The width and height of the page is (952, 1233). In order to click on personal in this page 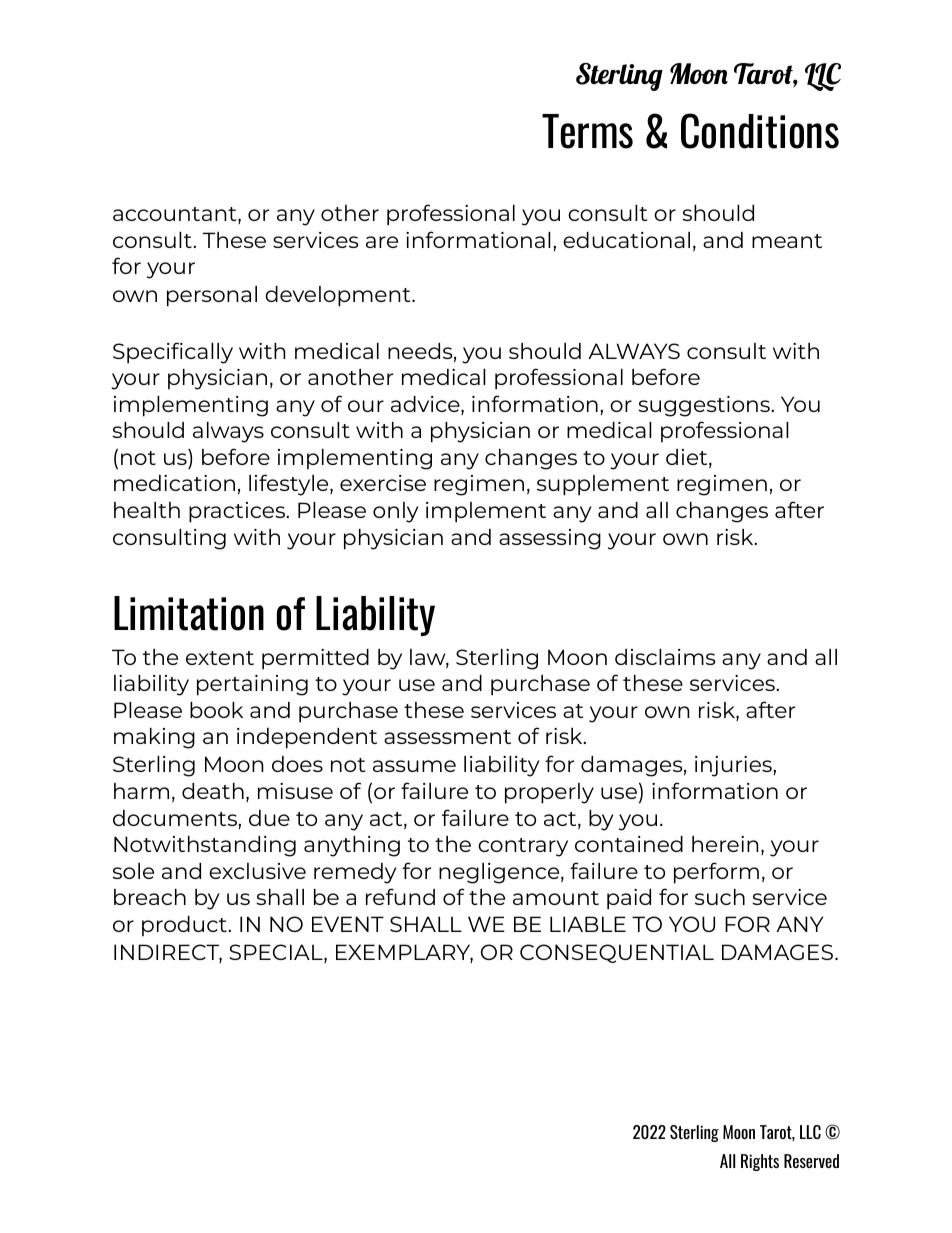, I will do `click(212, 296)`.
